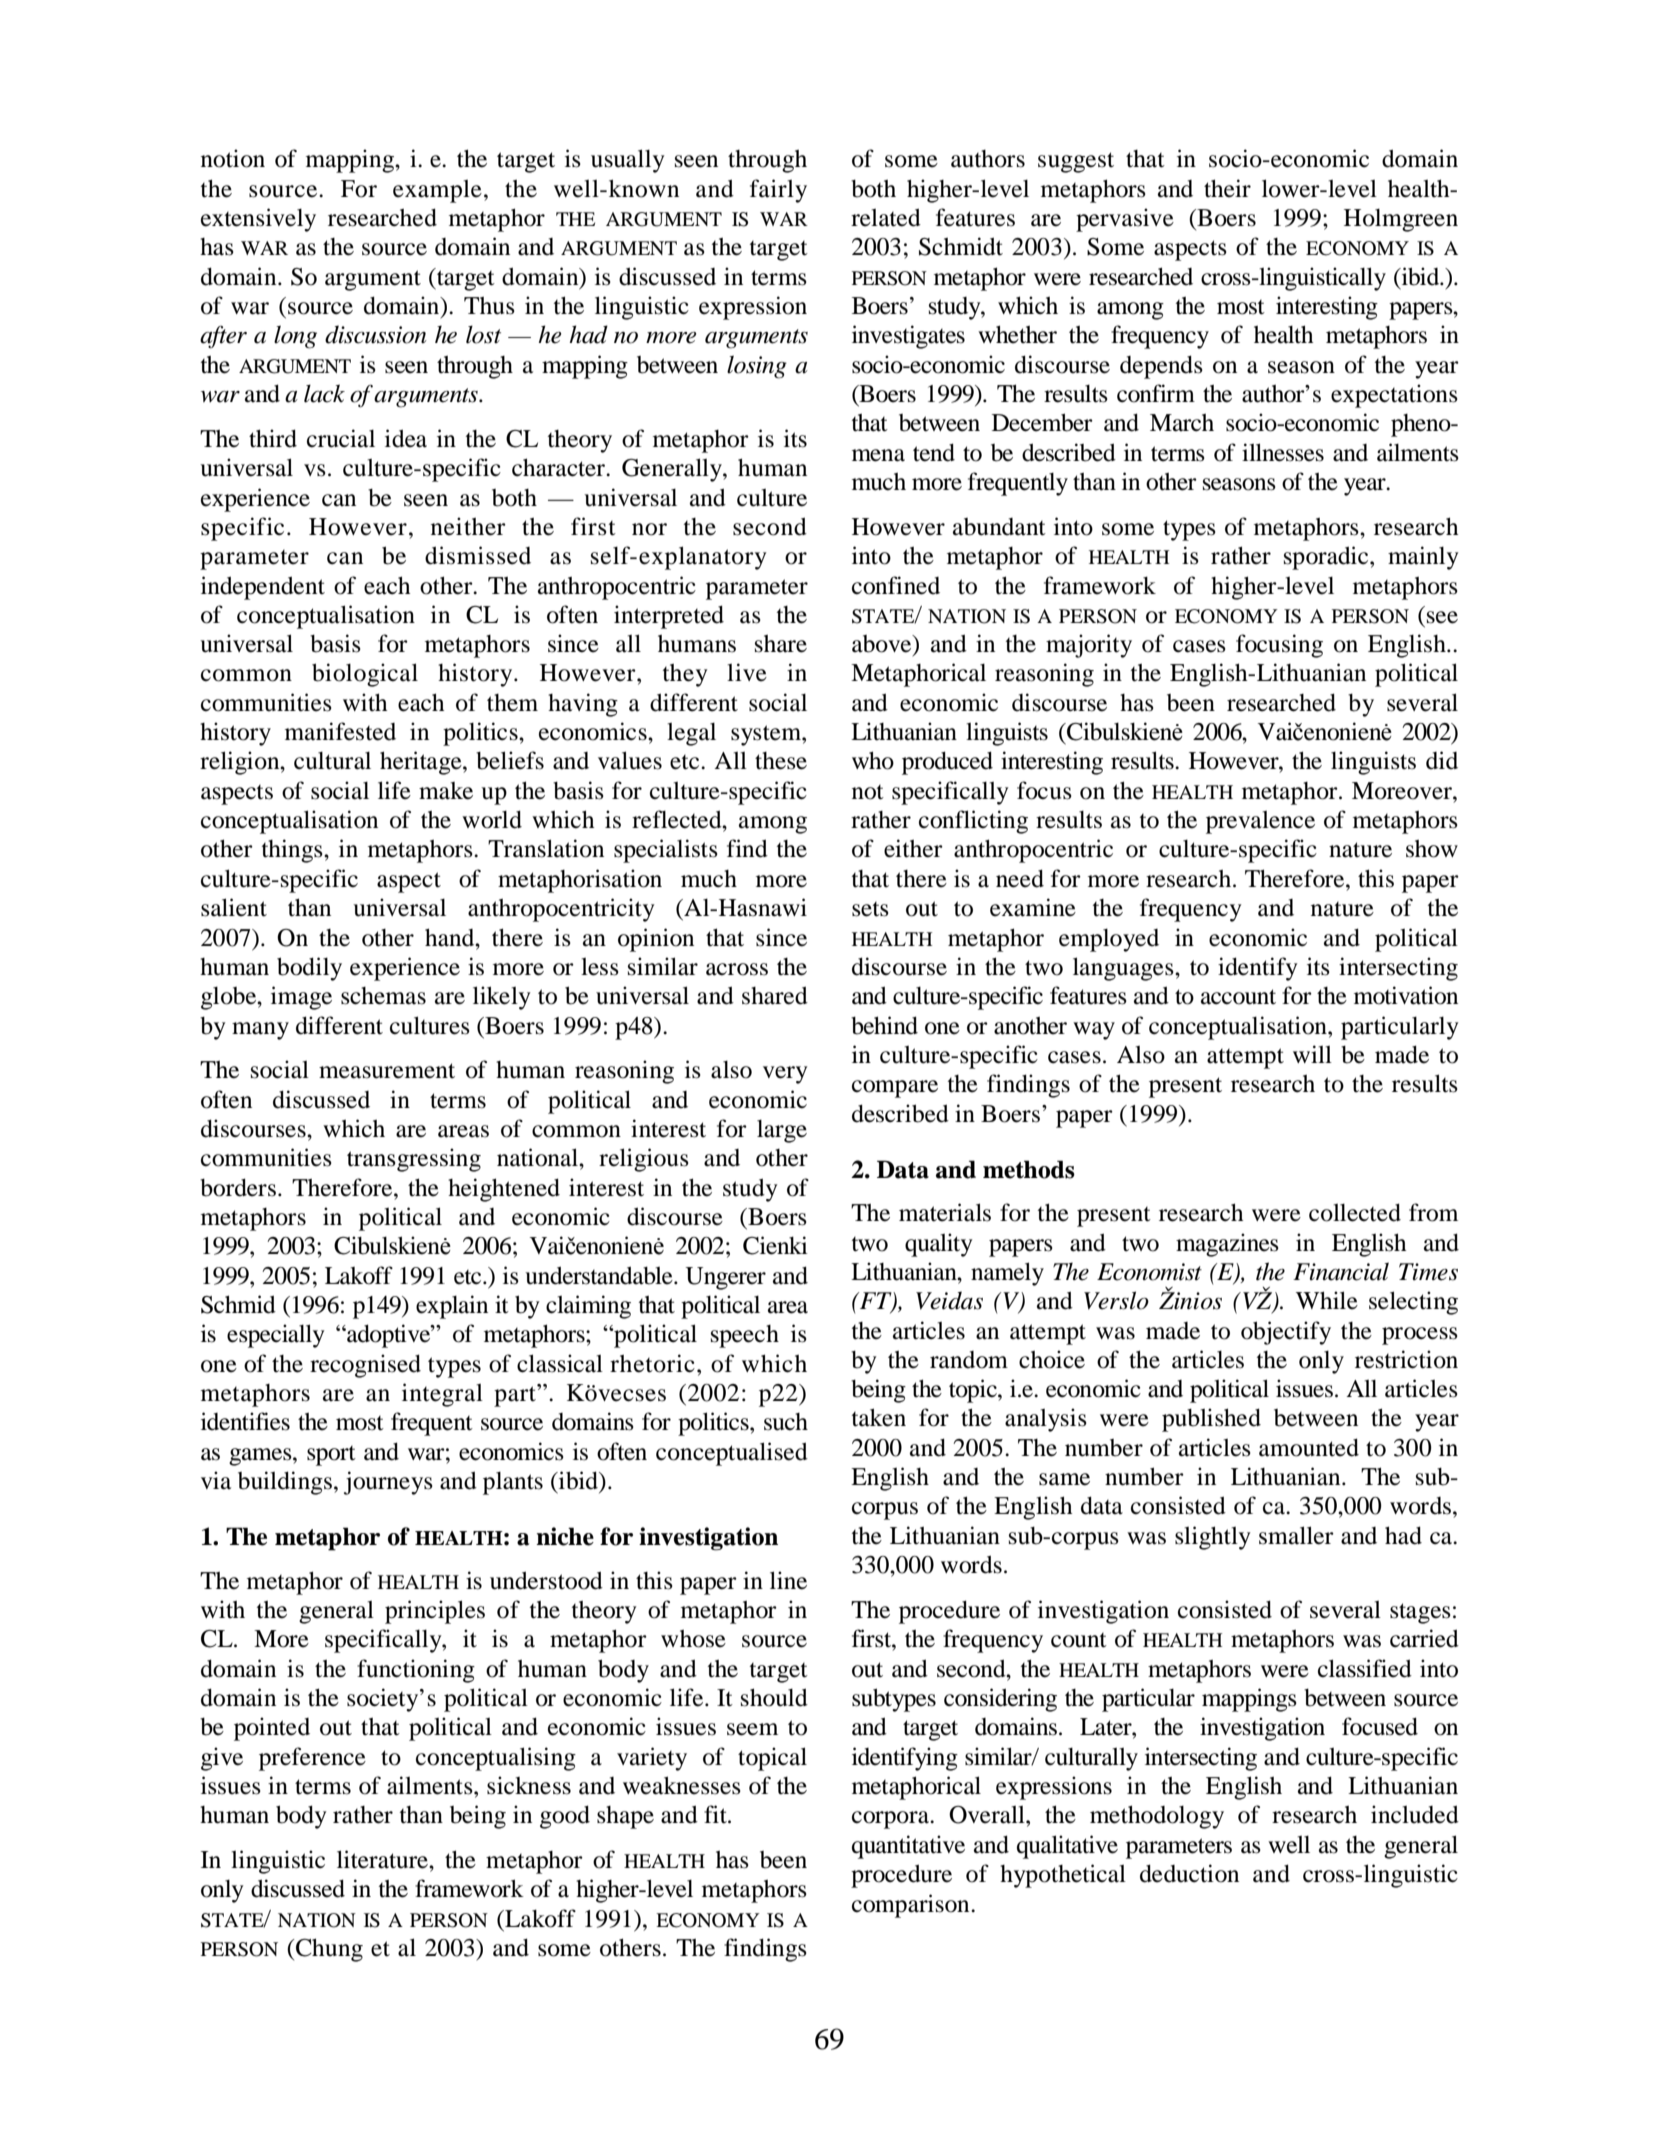 The height and width of the image is (2150, 1661). Describe the element at coordinates (778, 191) in the image. I see `fairly` at that location.
